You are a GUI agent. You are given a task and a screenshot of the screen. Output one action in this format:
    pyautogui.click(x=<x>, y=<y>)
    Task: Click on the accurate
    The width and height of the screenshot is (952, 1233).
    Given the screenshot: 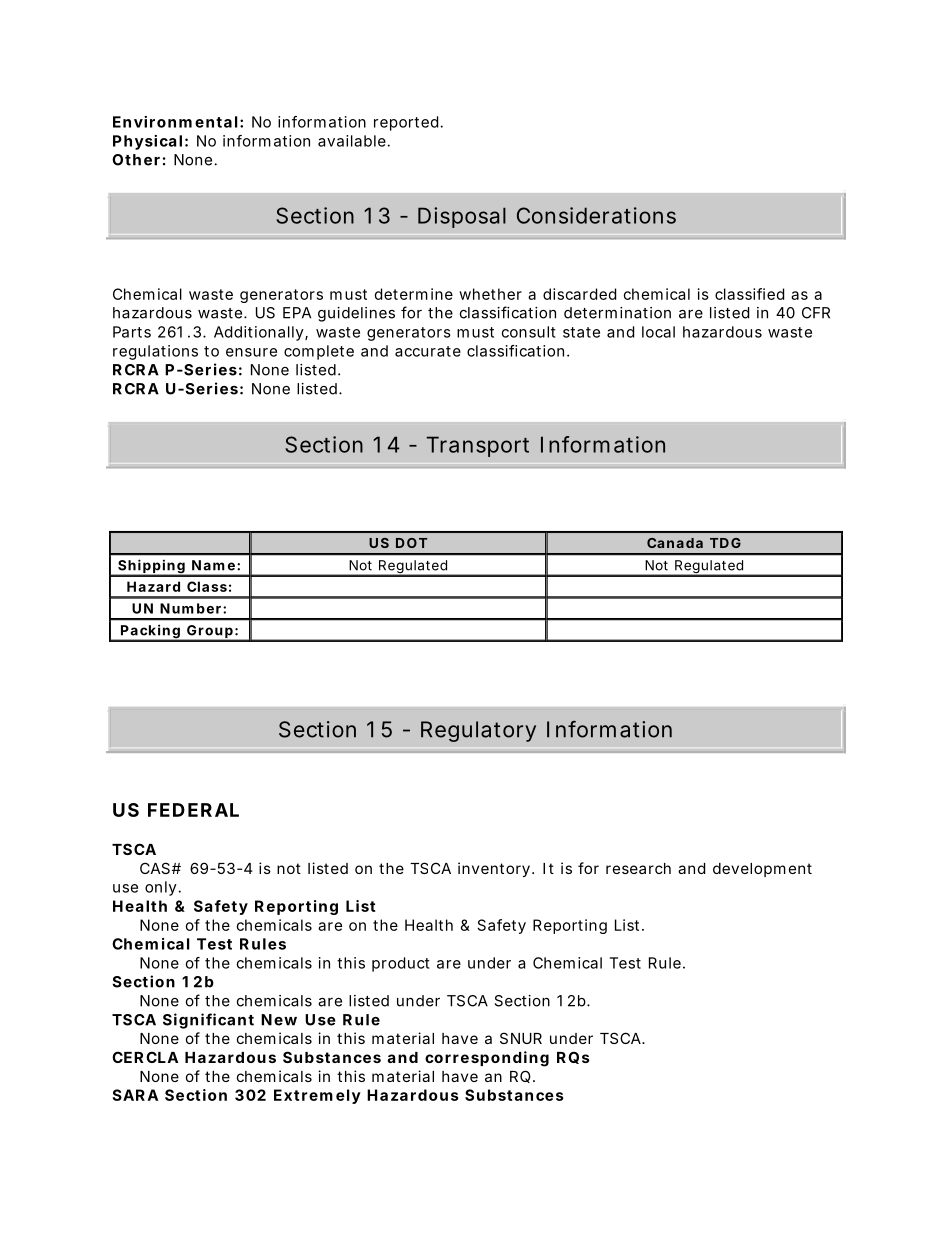 What is the action you would take?
    pyautogui.click(x=428, y=351)
